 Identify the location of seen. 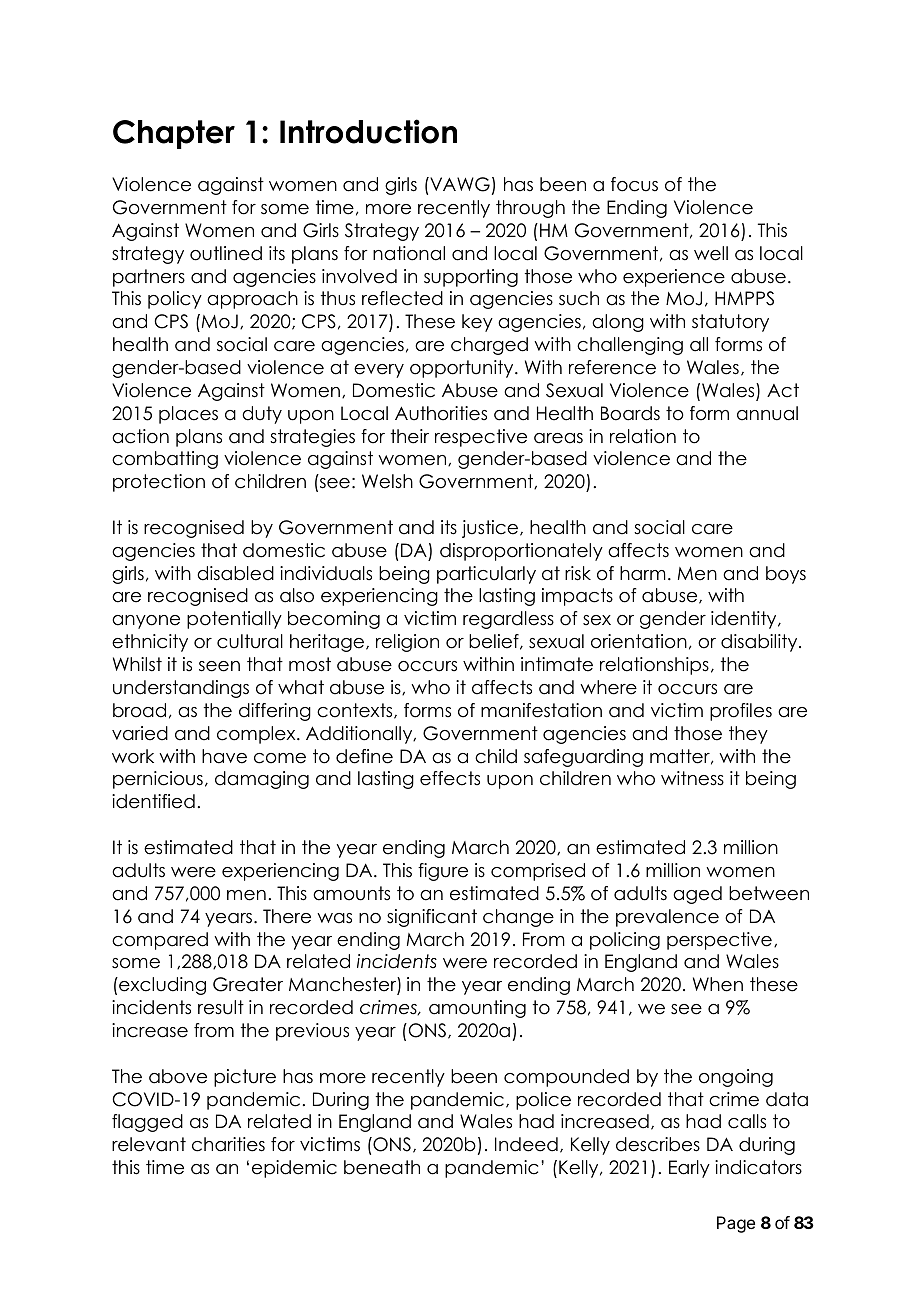
(219, 666).
